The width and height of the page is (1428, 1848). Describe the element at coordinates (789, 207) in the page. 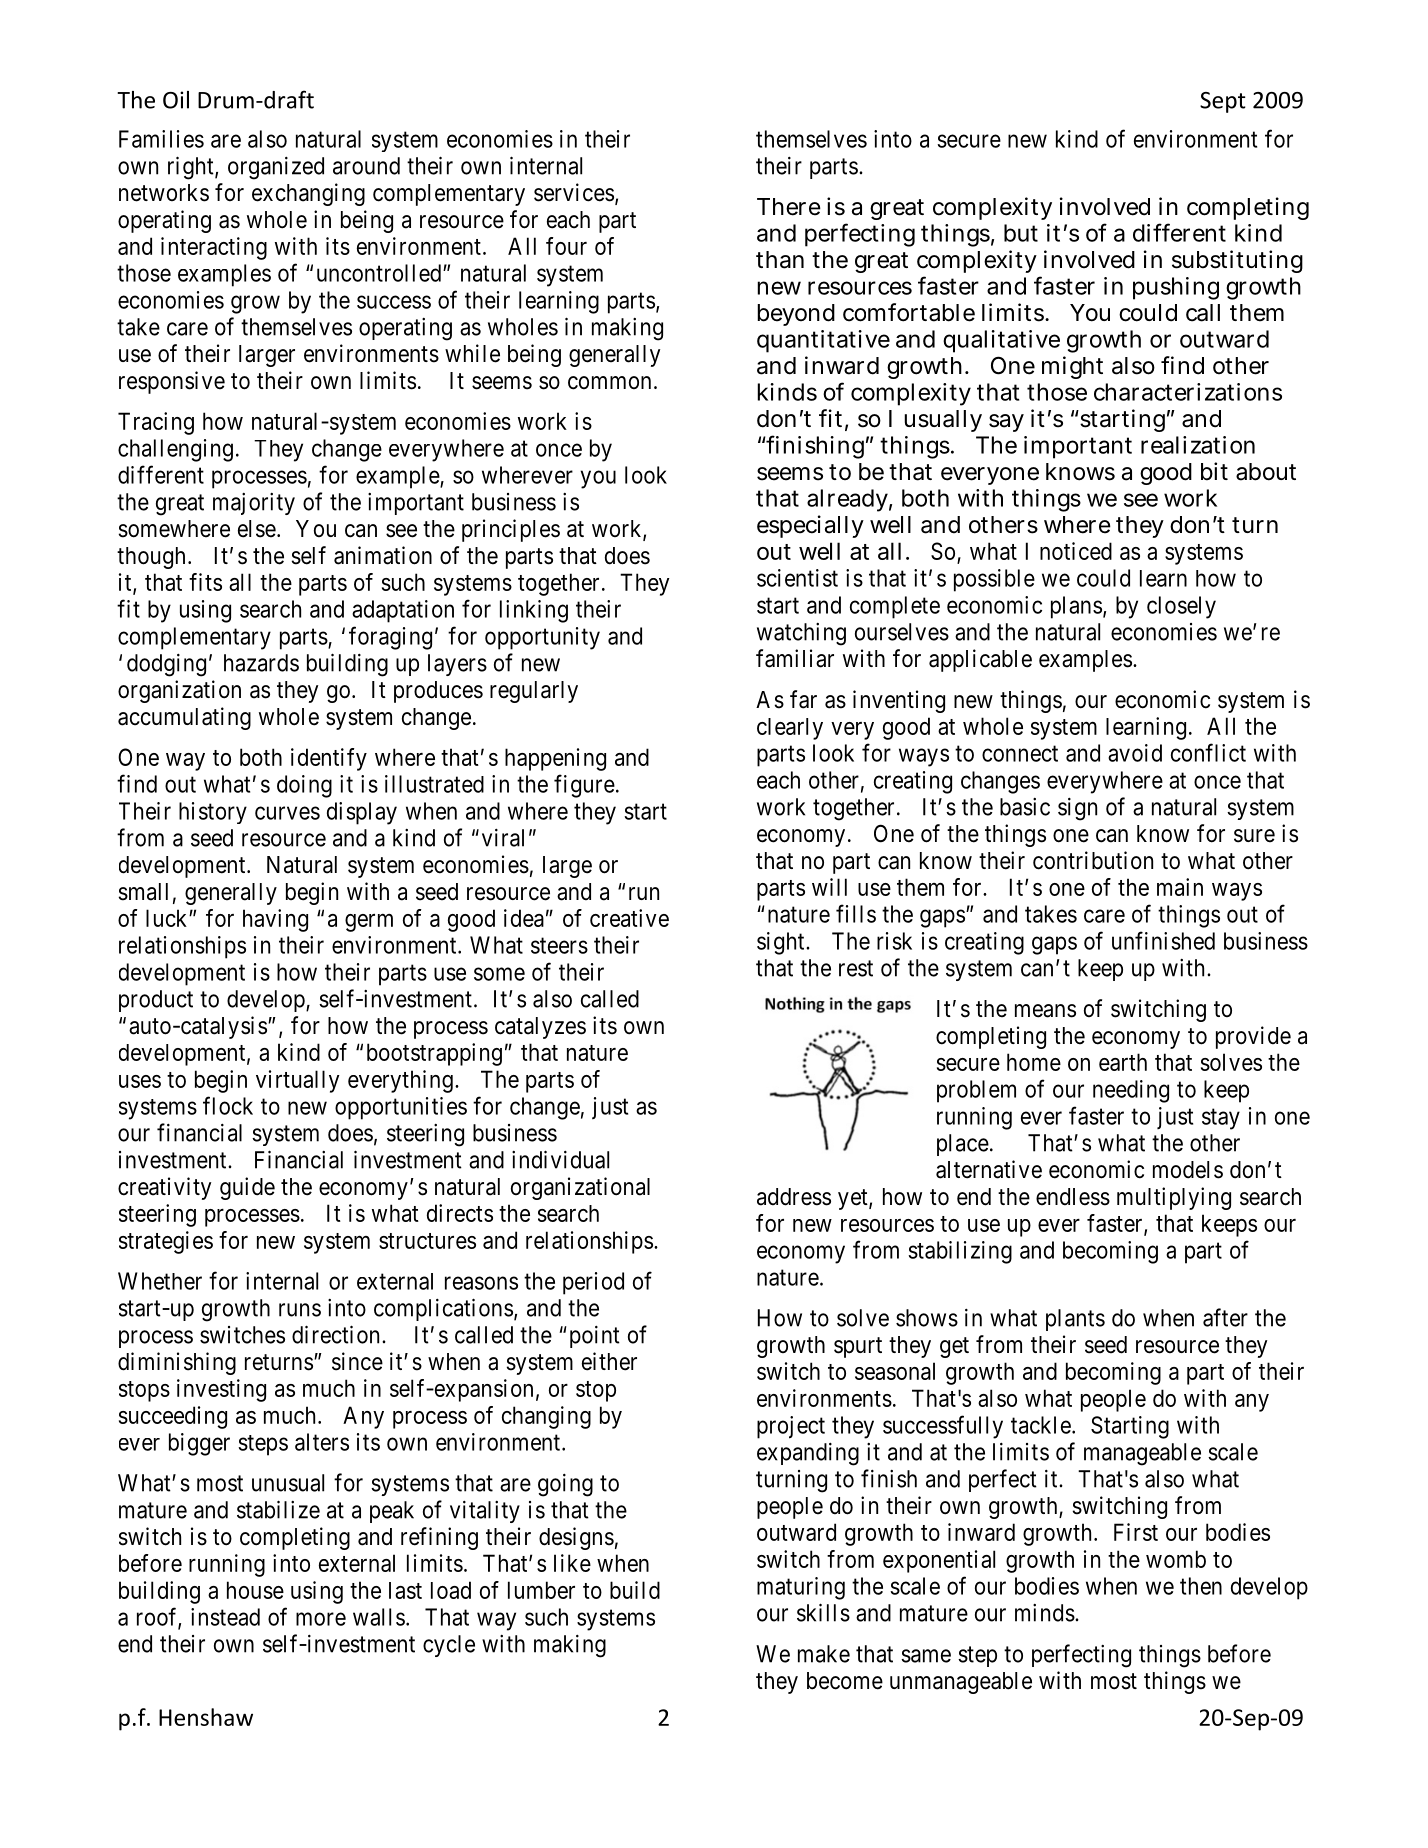

I see `There` at that location.
